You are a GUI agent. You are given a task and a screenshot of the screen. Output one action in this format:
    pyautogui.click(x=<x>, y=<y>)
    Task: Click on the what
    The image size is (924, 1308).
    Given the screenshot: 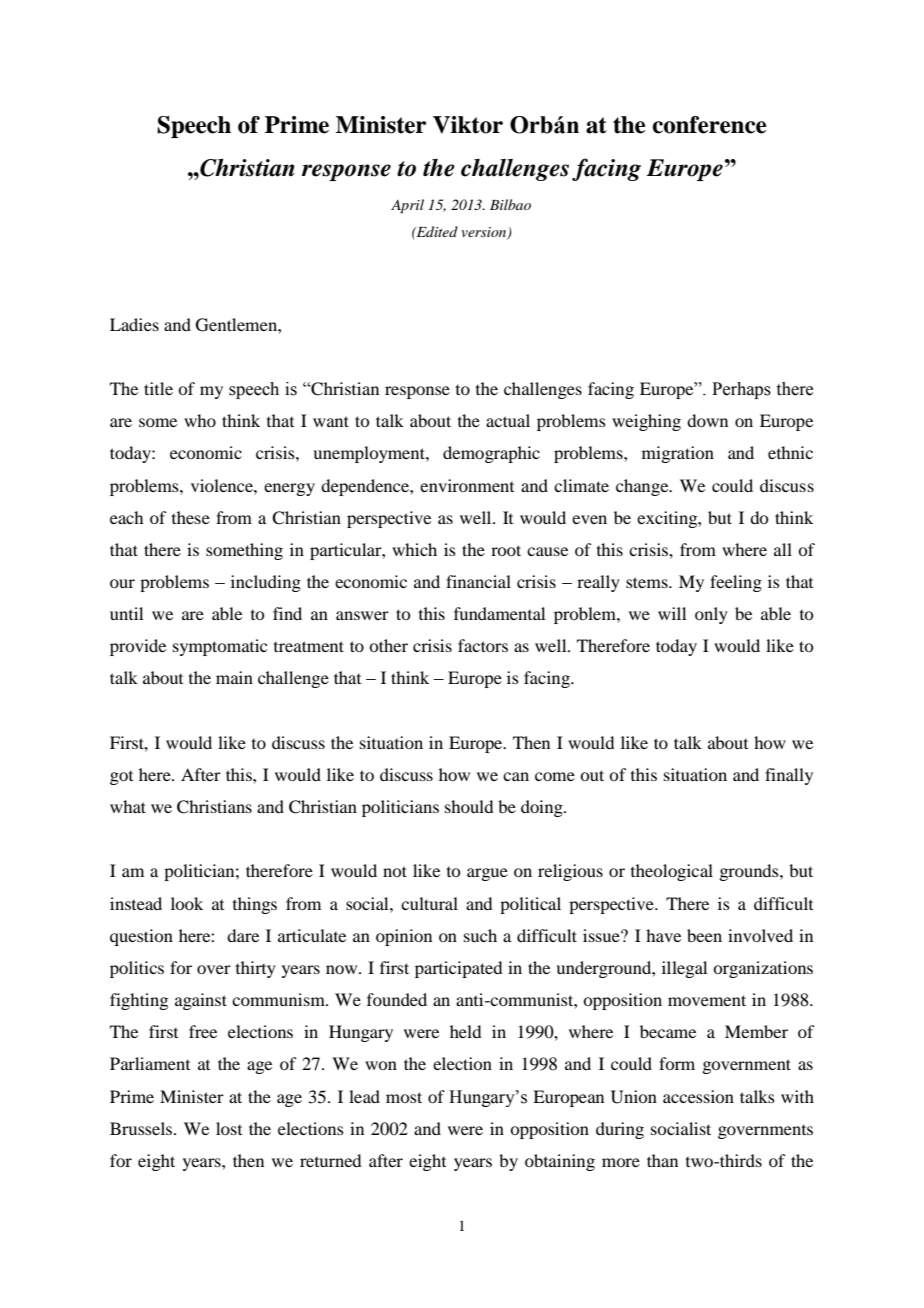 What is the action you would take?
    pyautogui.click(x=128, y=806)
